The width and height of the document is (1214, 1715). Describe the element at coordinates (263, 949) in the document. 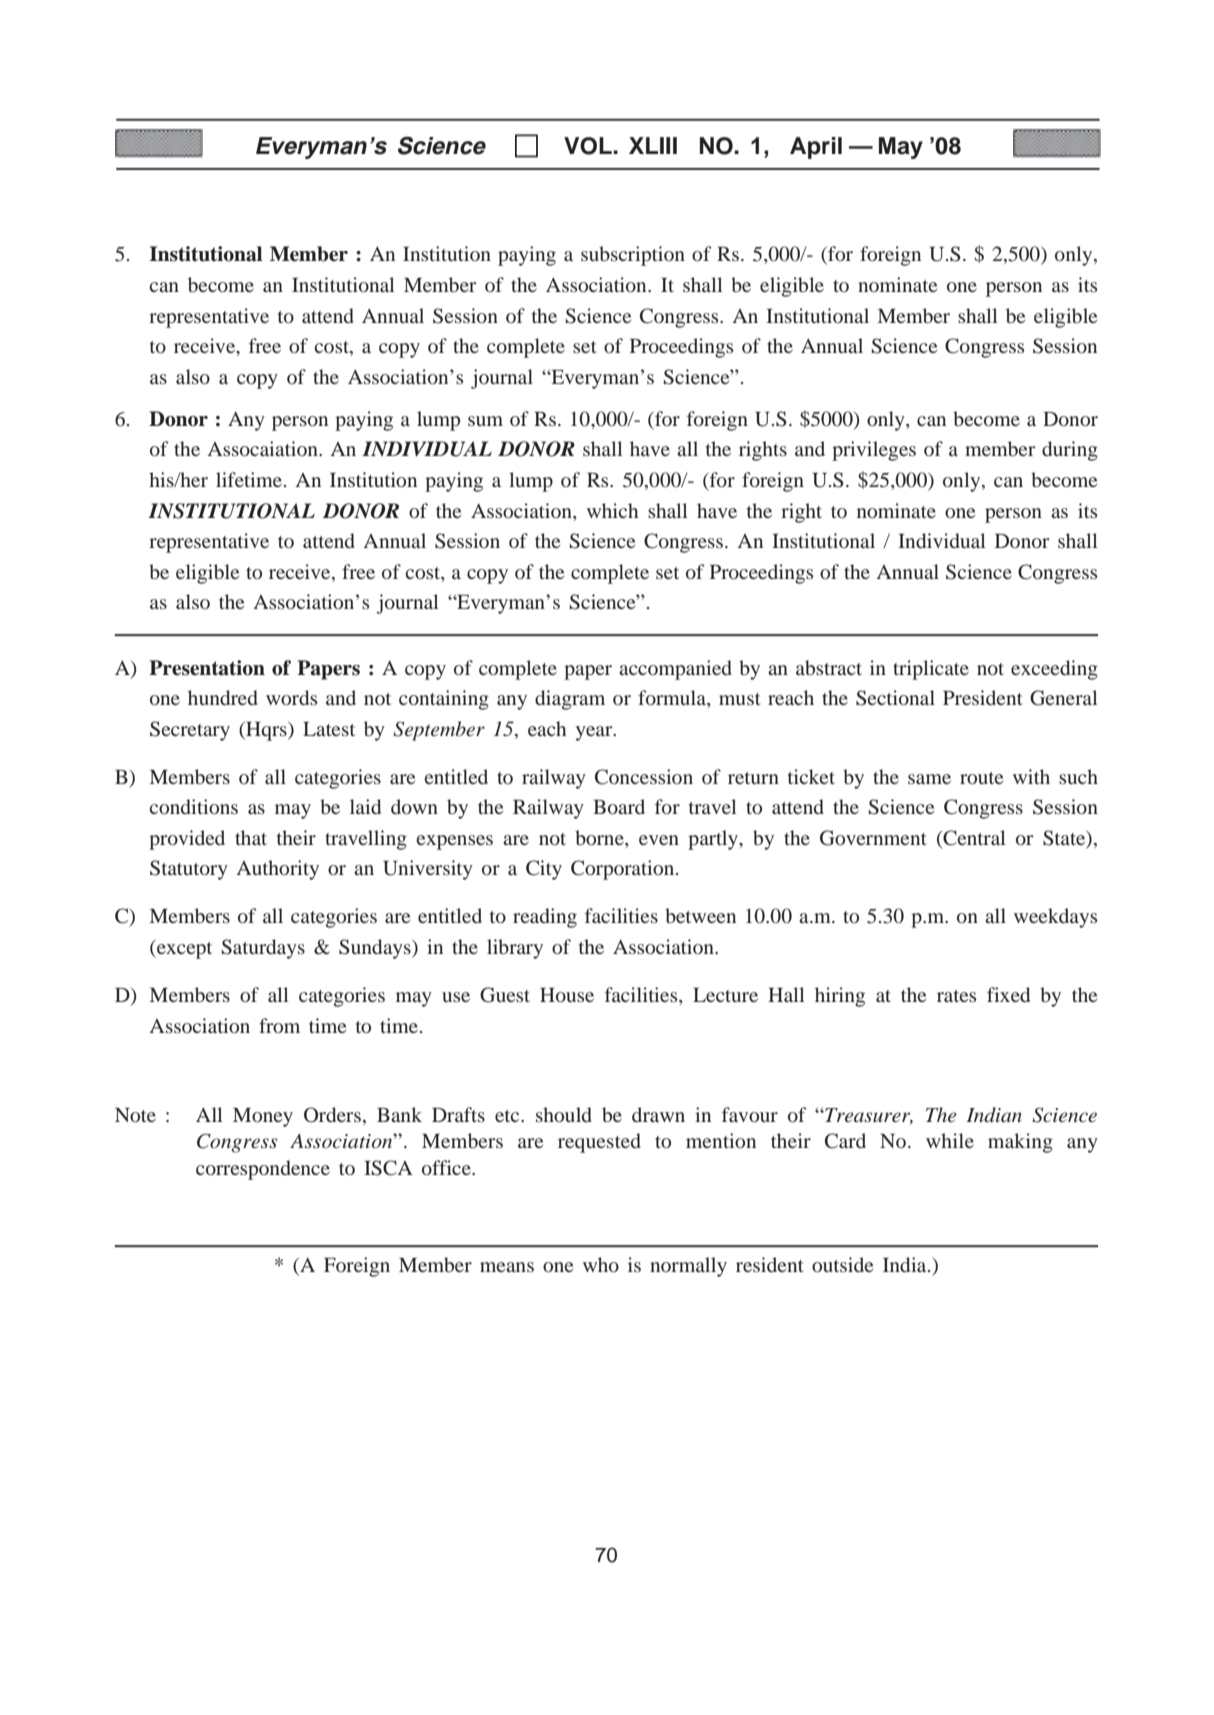

I see `Saturdays` at that location.
